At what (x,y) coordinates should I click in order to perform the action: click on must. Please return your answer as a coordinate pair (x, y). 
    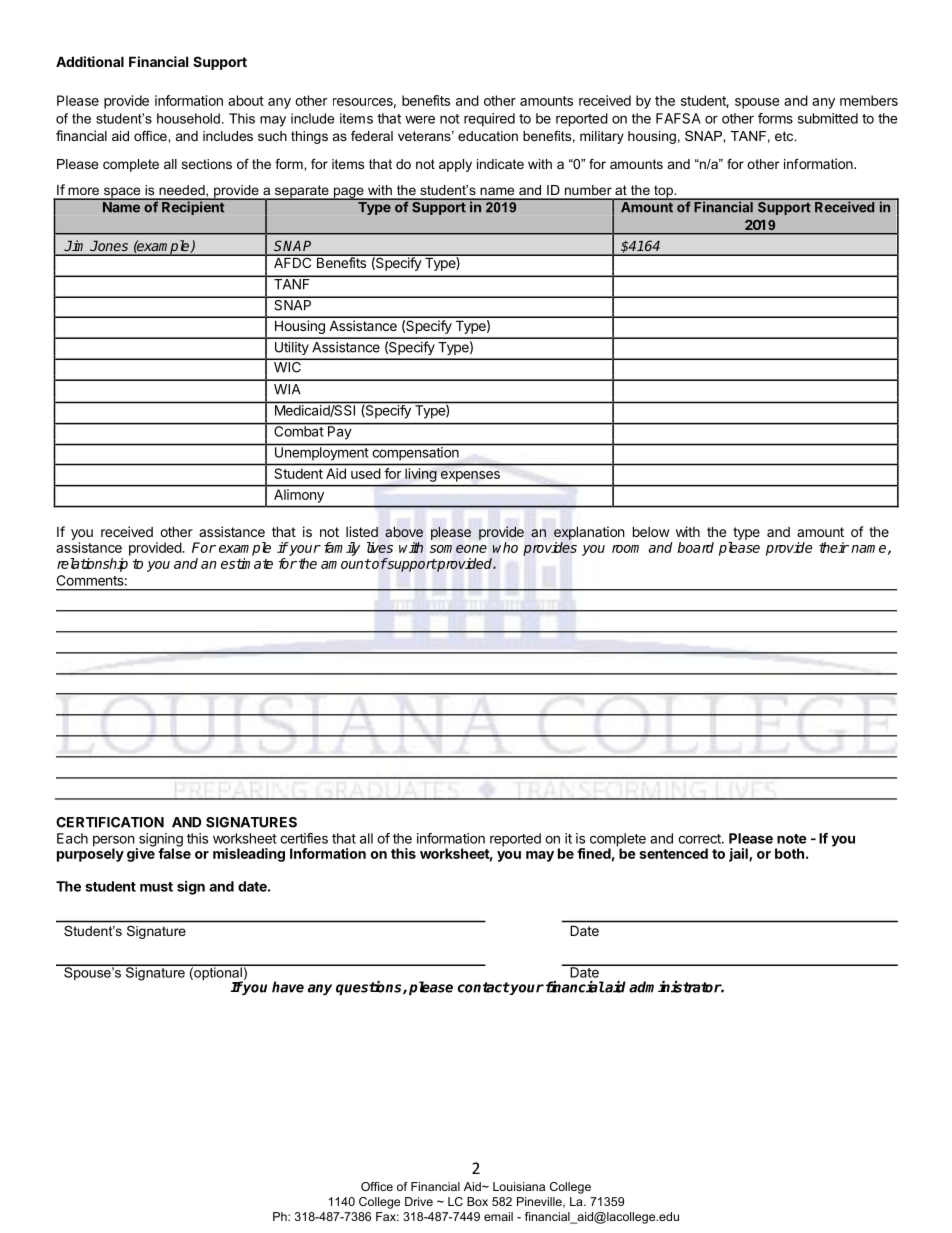
    Looking at the image, I should click on (156, 887).
